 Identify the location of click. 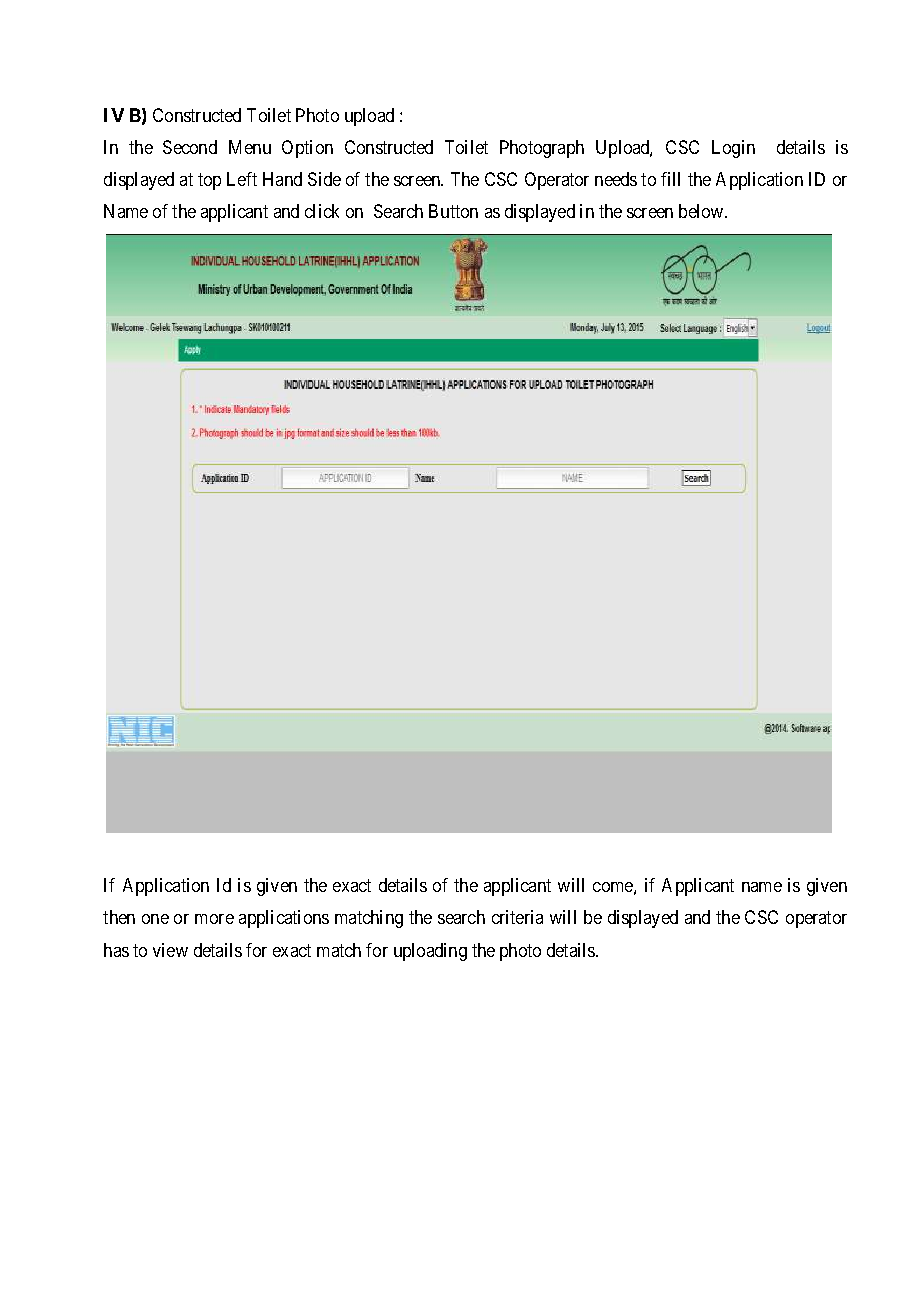
(322, 211).
